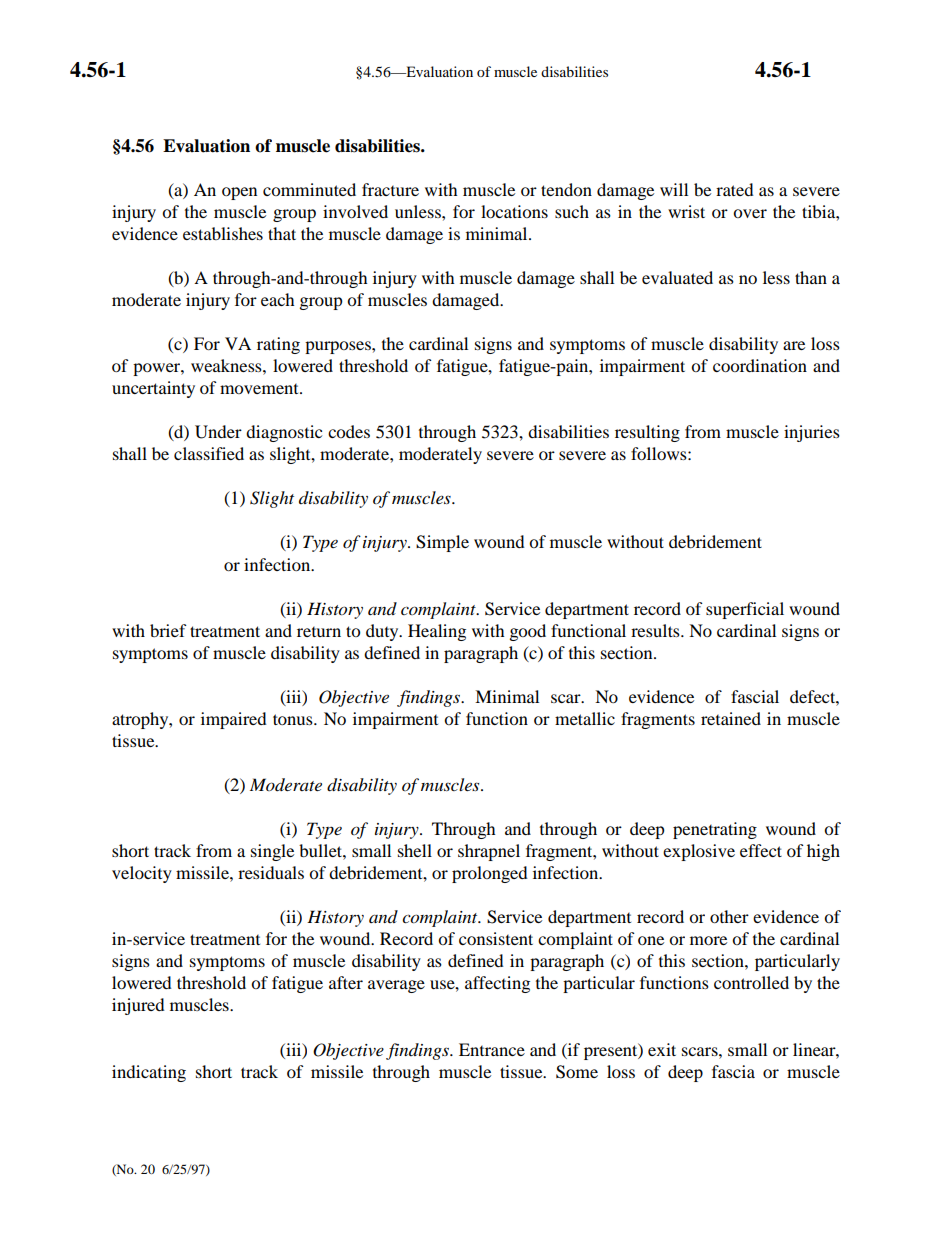 Image resolution: width=952 pixels, height=1233 pixels. I want to click on over, so click(750, 213).
